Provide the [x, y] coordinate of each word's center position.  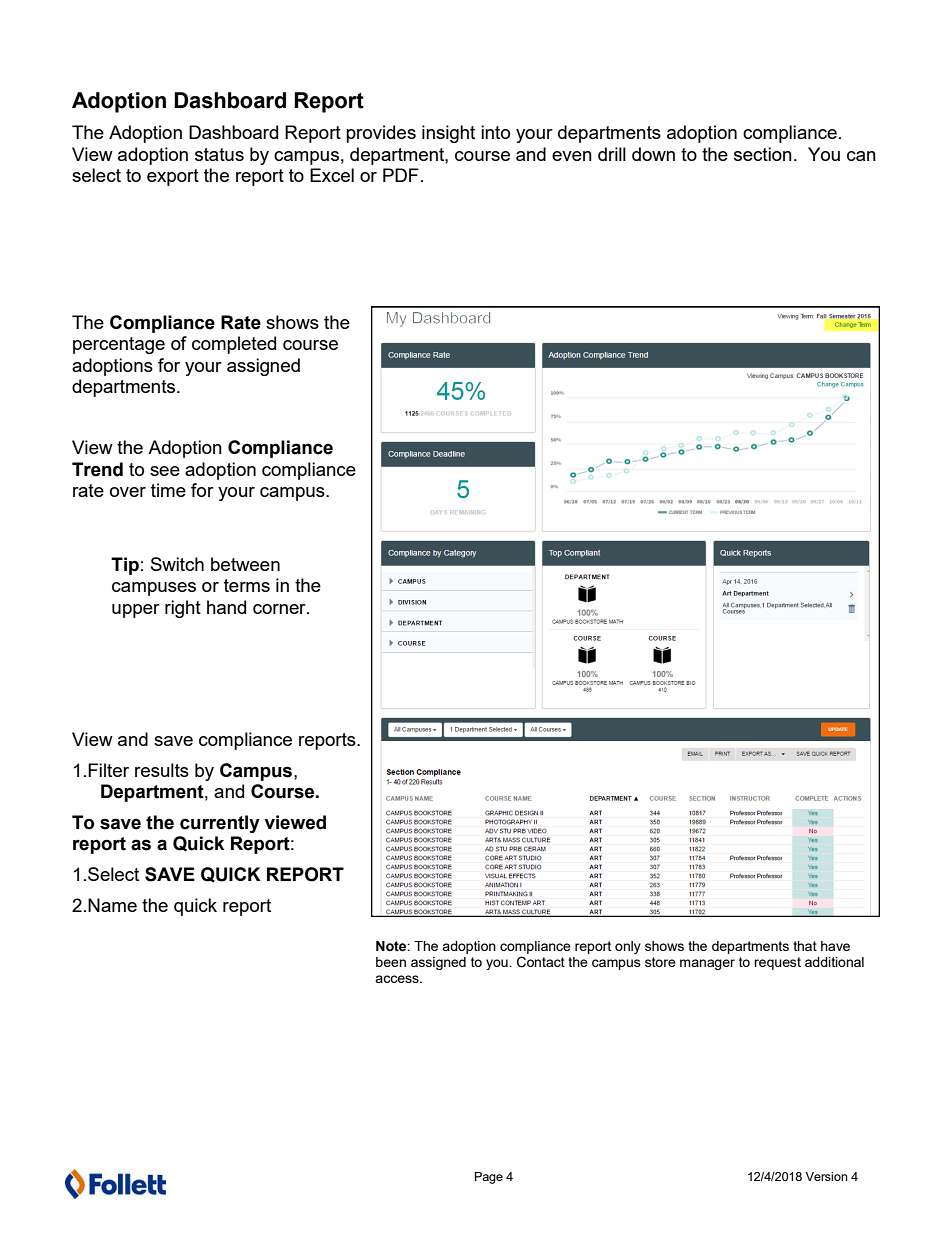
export [173, 177]
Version [826, 1176]
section [763, 154]
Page [489, 1178]
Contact [541, 962]
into [495, 132]
